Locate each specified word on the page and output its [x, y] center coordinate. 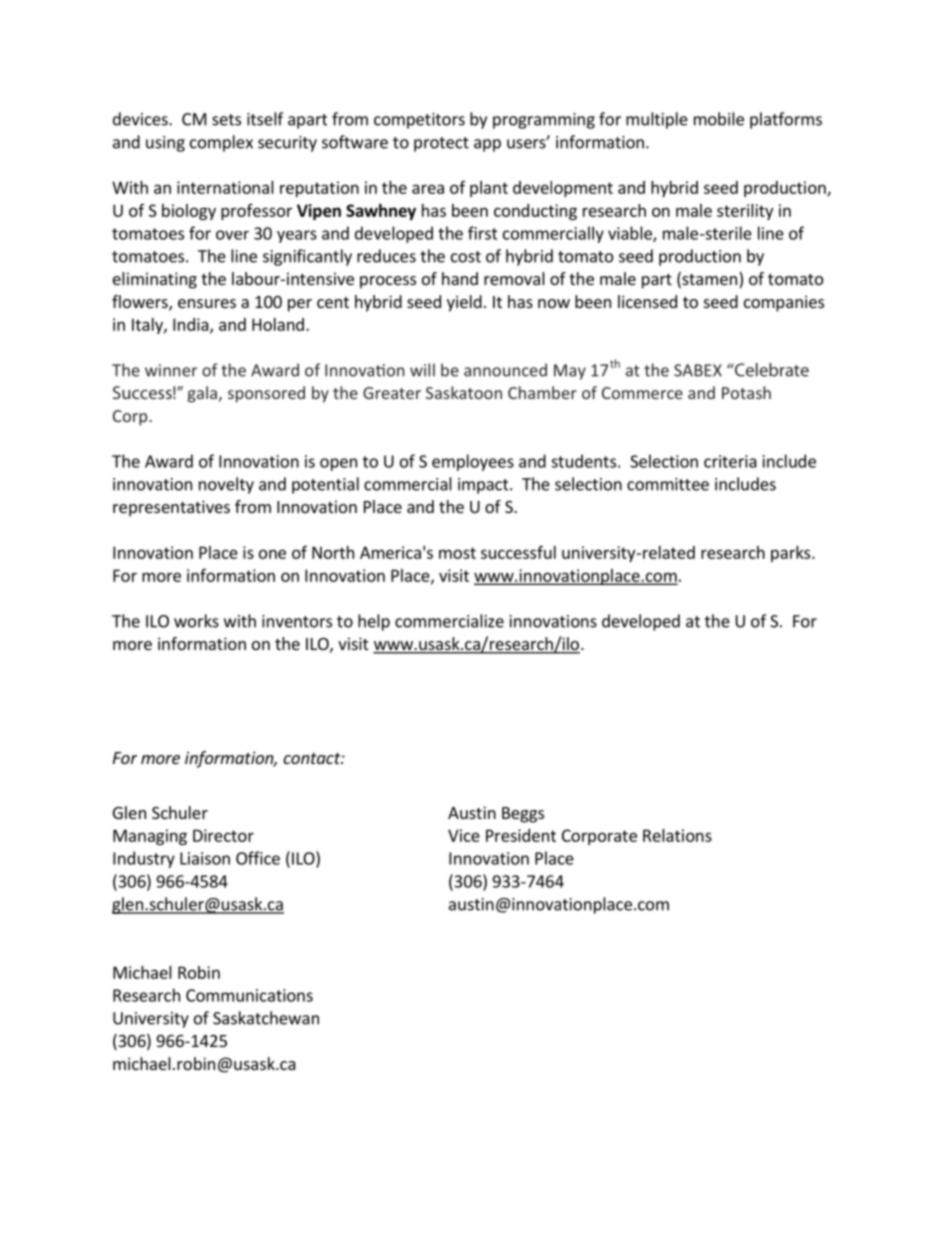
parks [792, 554]
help [374, 622]
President [521, 835]
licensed [647, 301]
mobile [719, 119]
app [487, 145]
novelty [226, 485]
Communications [249, 995]
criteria [730, 461]
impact [484, 486]
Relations [677, 835]
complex [221, 143]
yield [464, 303]
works [196, 621]
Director [223, 835]
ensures [207, 303]
